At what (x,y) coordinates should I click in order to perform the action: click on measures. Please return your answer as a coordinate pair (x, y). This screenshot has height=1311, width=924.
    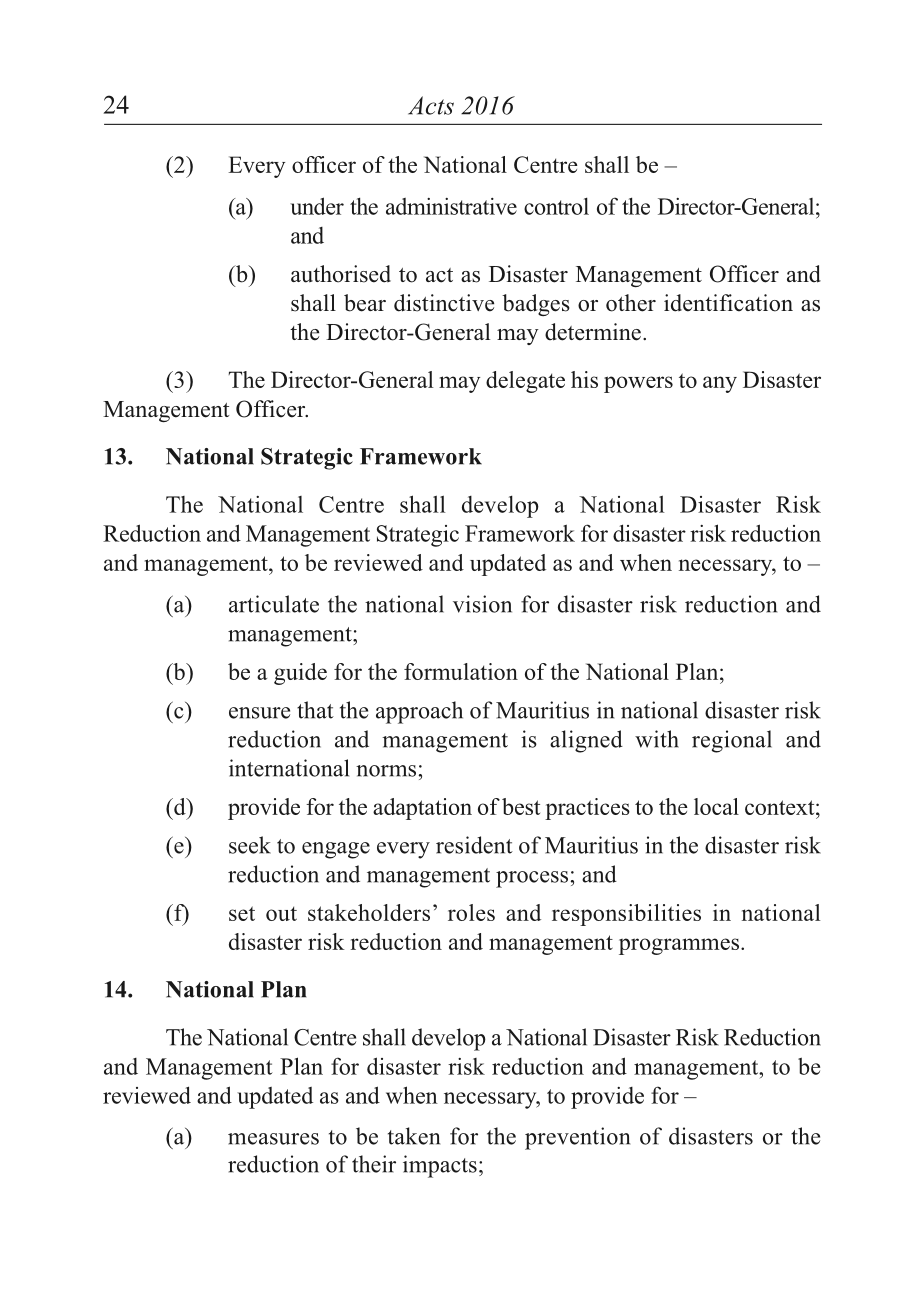
    Looking at the image, I should click on (273, 1139).
